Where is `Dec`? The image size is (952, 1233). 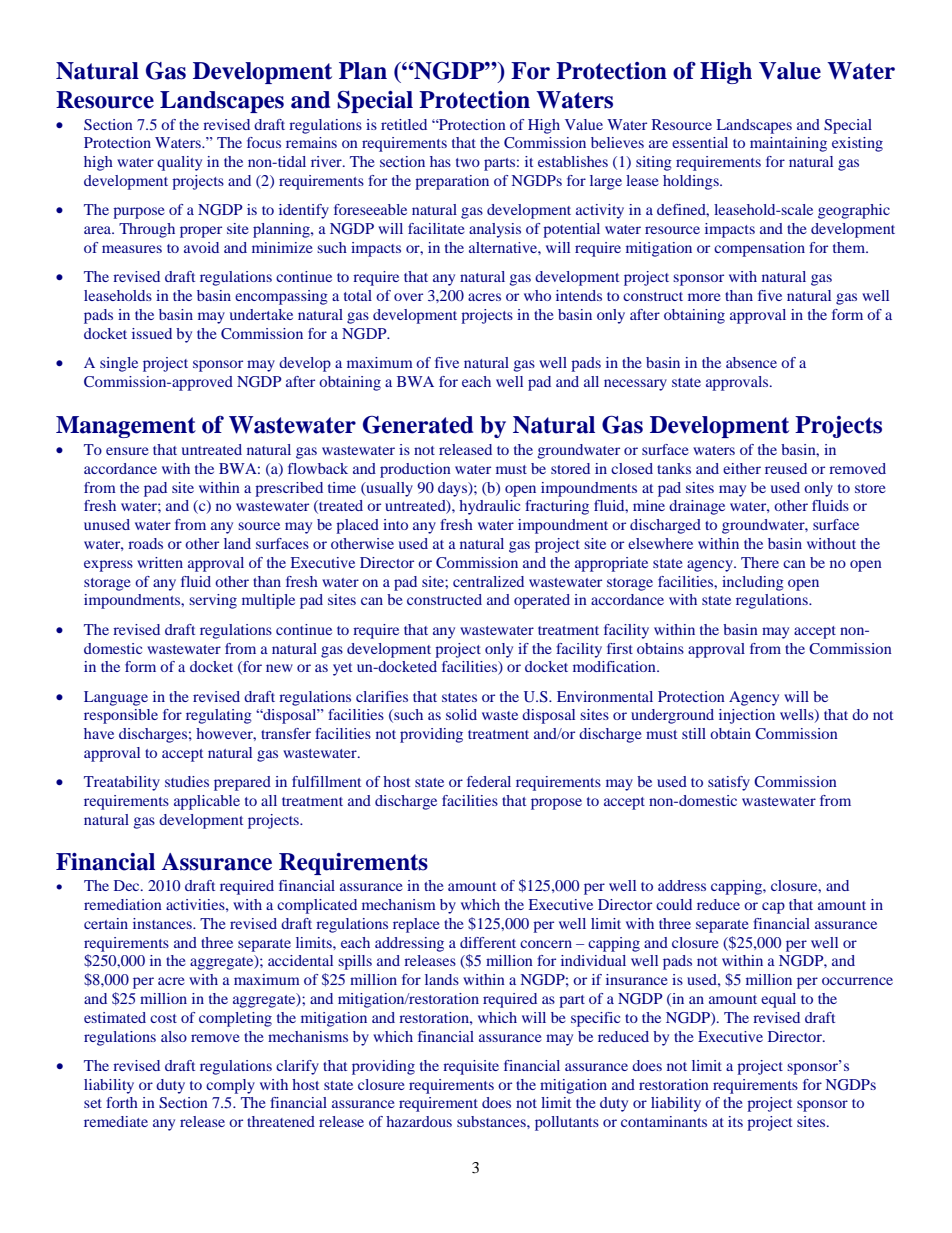 Dec is located at coordinates (128, 885).
